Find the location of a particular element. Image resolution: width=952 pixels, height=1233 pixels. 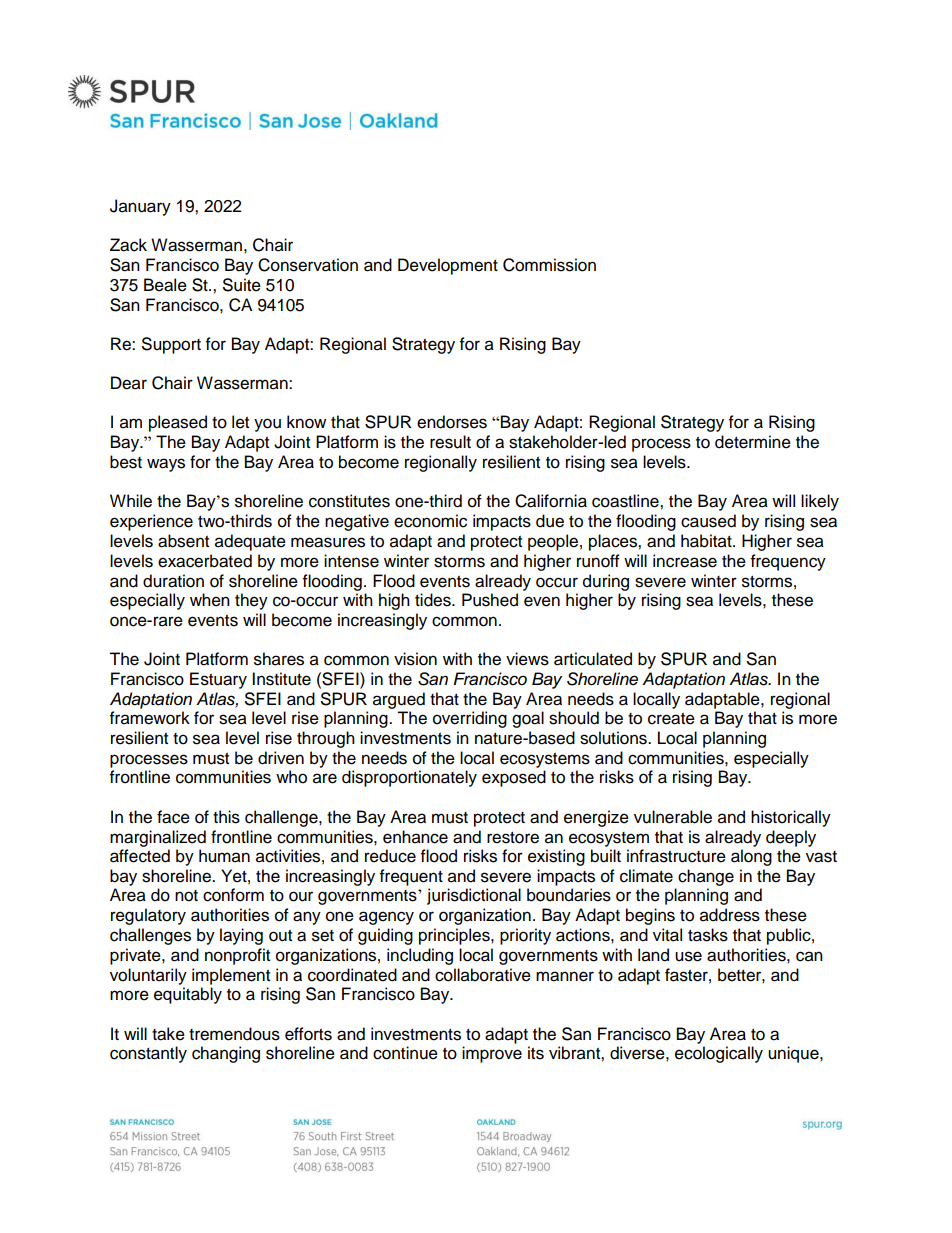

Development is located at coordinates (448, 266).
